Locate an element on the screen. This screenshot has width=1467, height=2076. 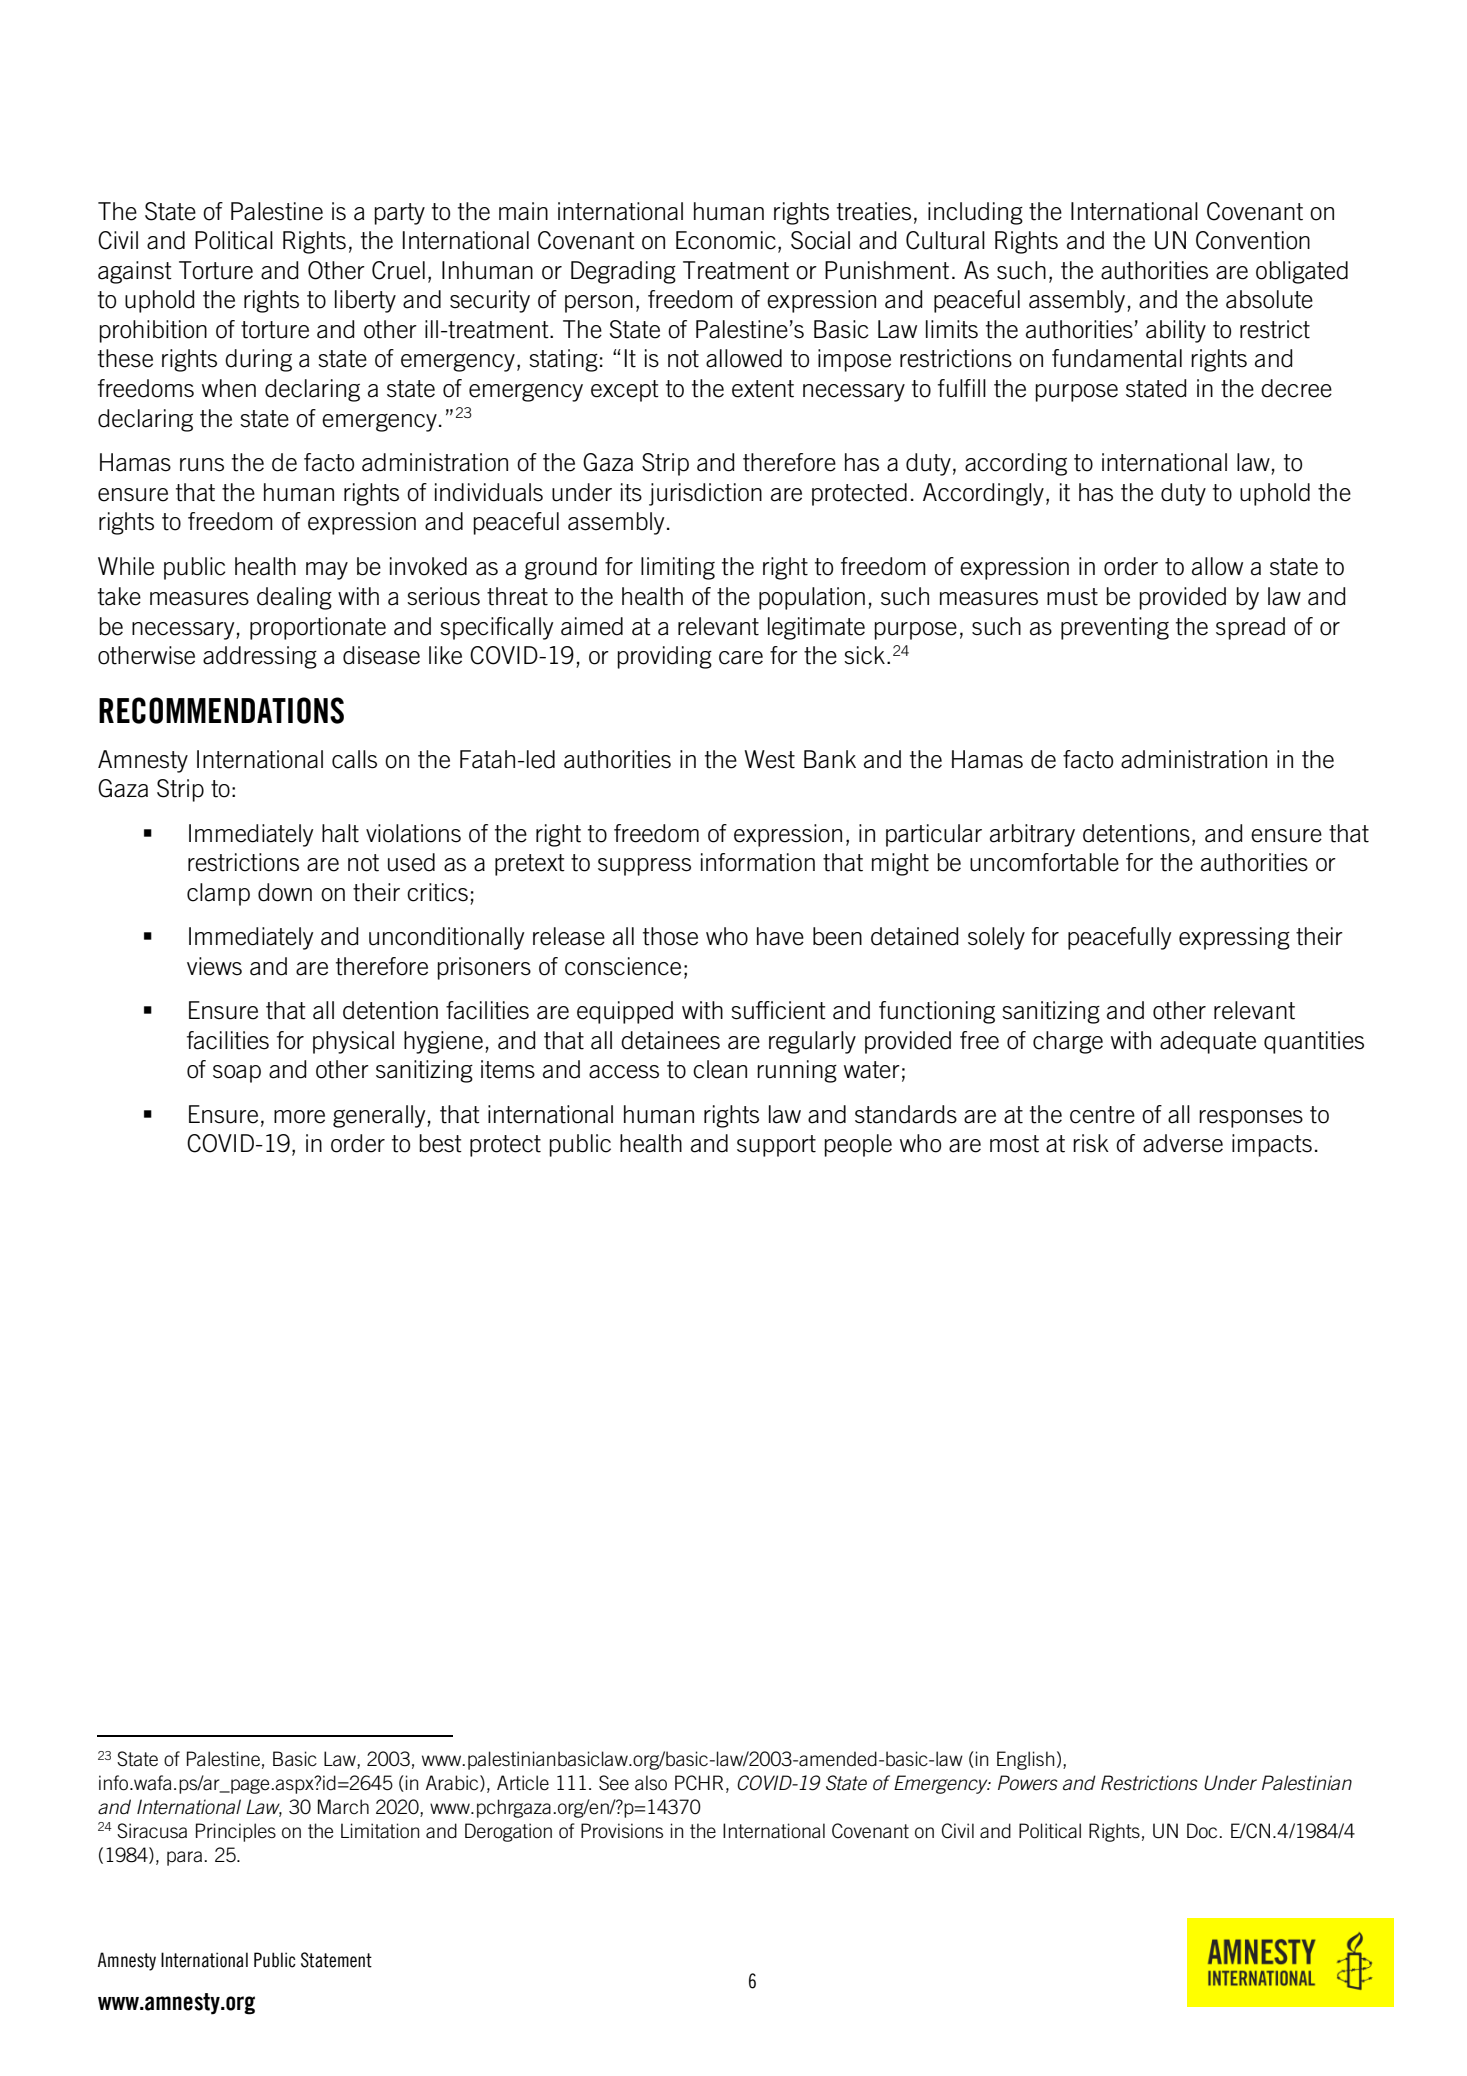
also is located at coordinates (651, 1783).
